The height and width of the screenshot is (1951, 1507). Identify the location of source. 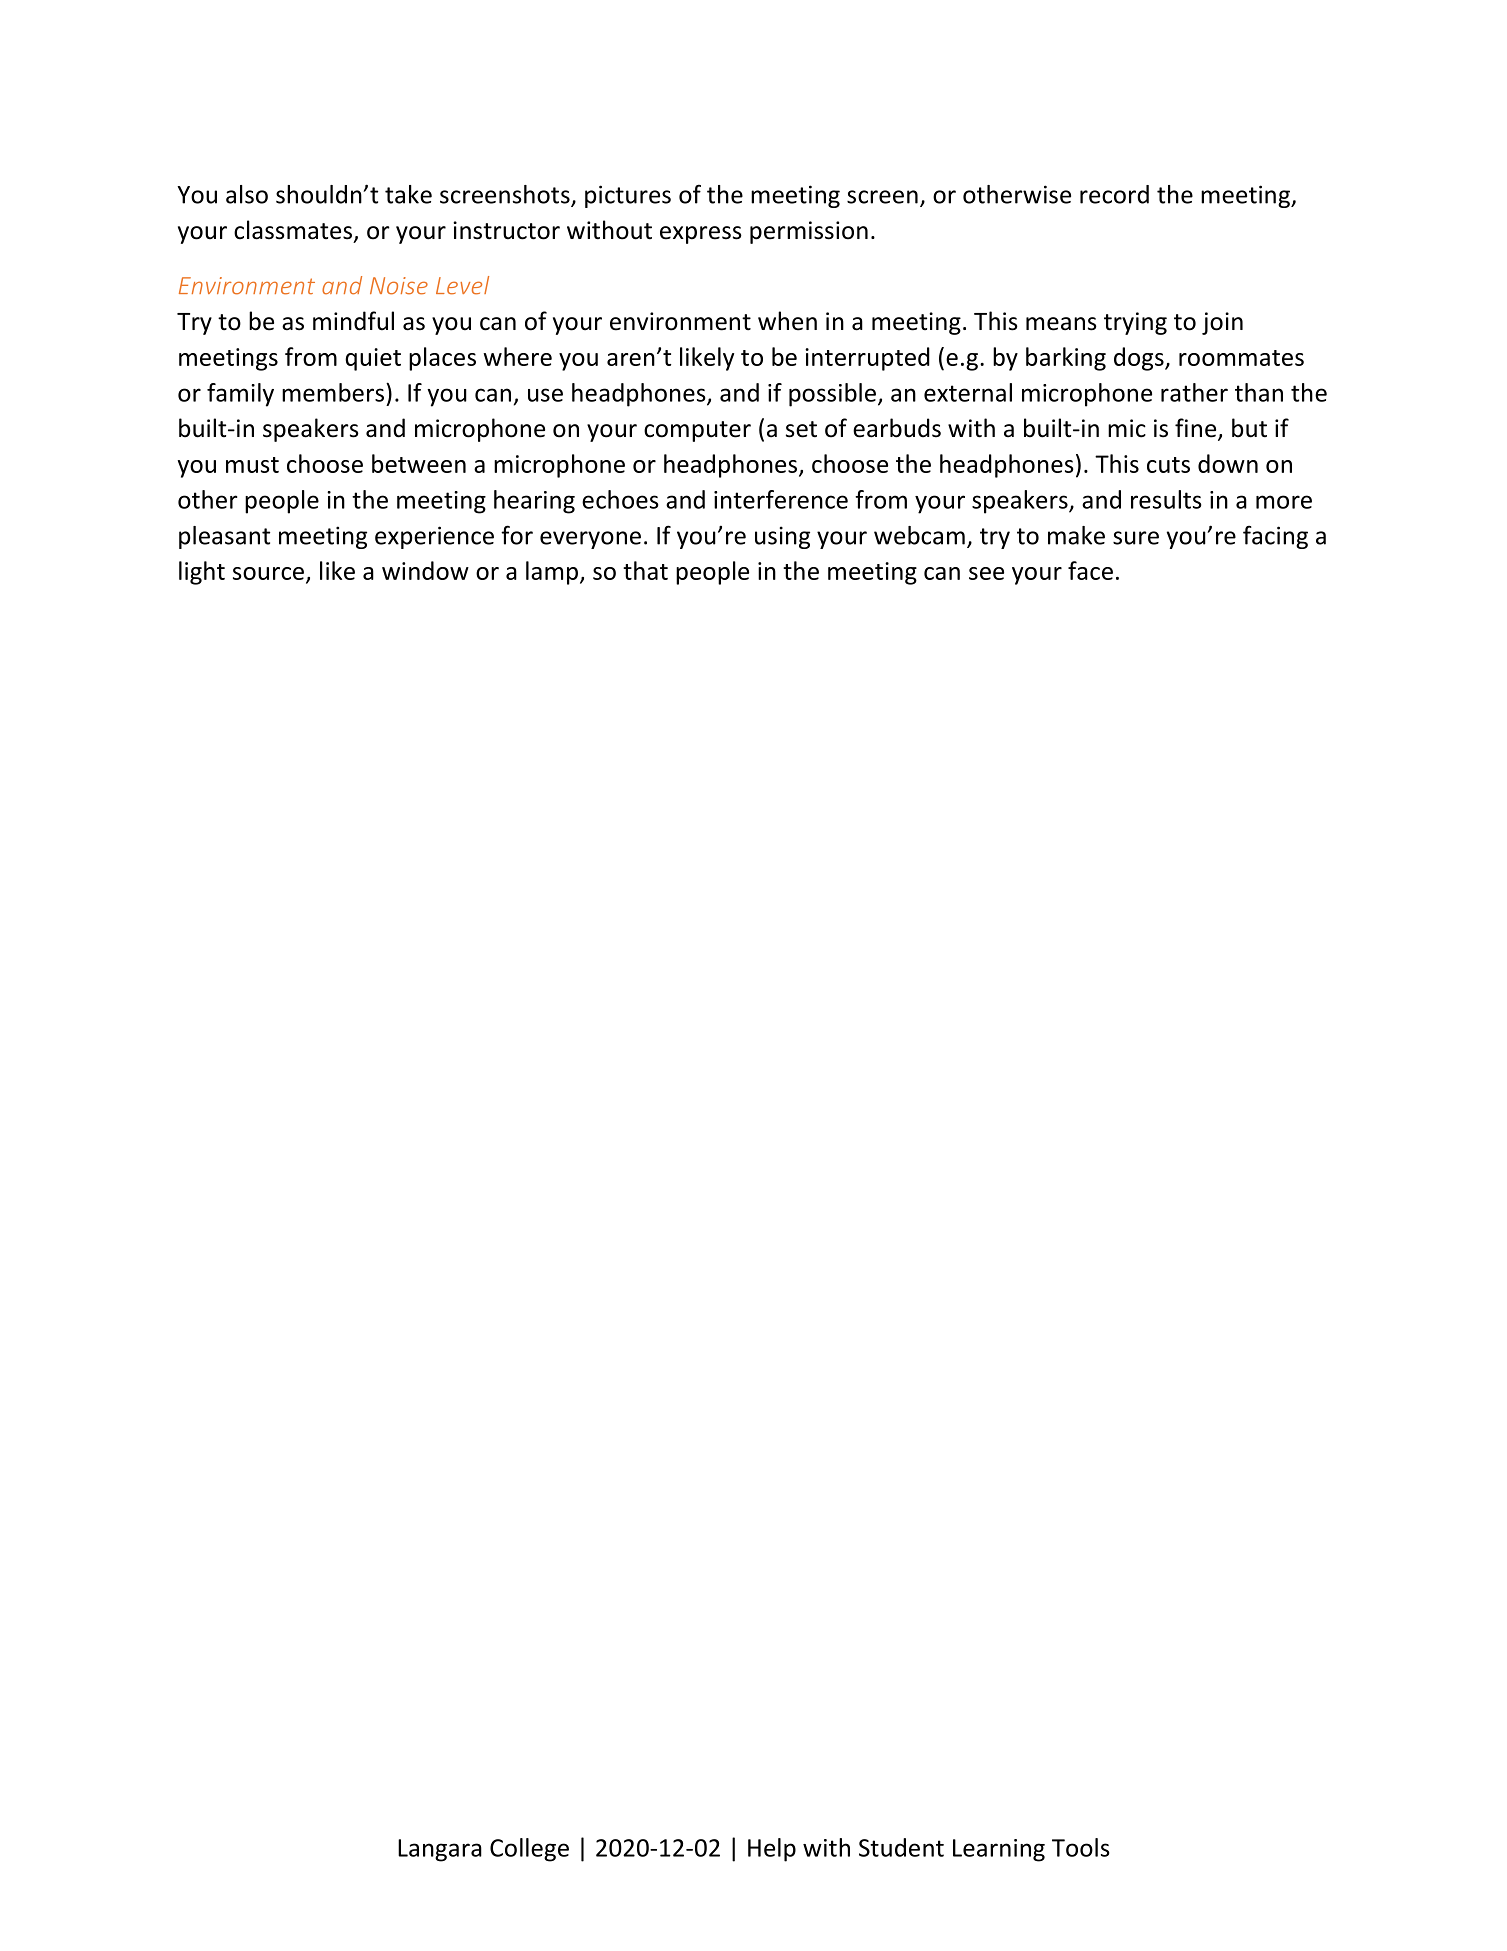
(268, 573).
